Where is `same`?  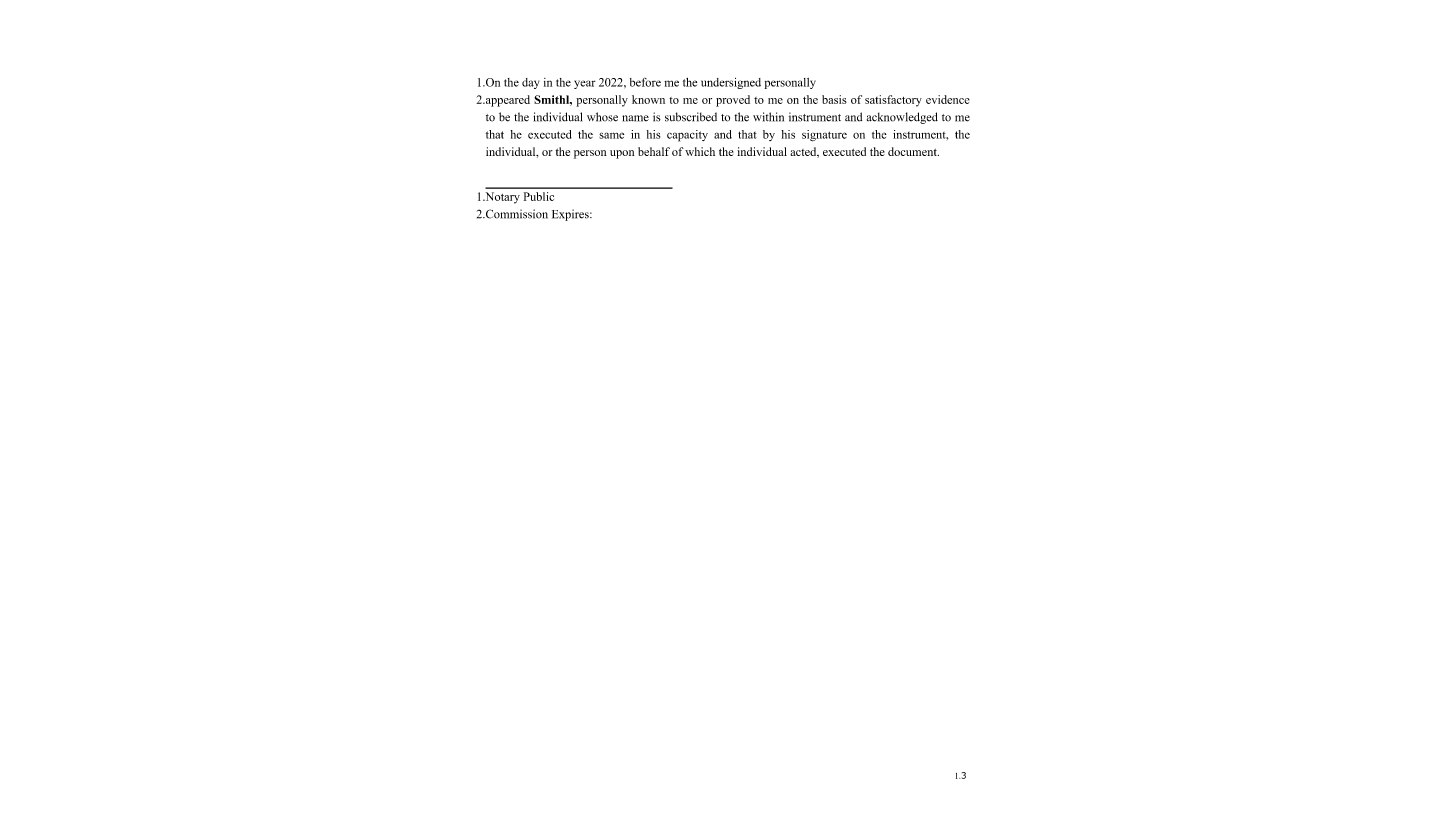 same is located at coordinates (611, 135).
